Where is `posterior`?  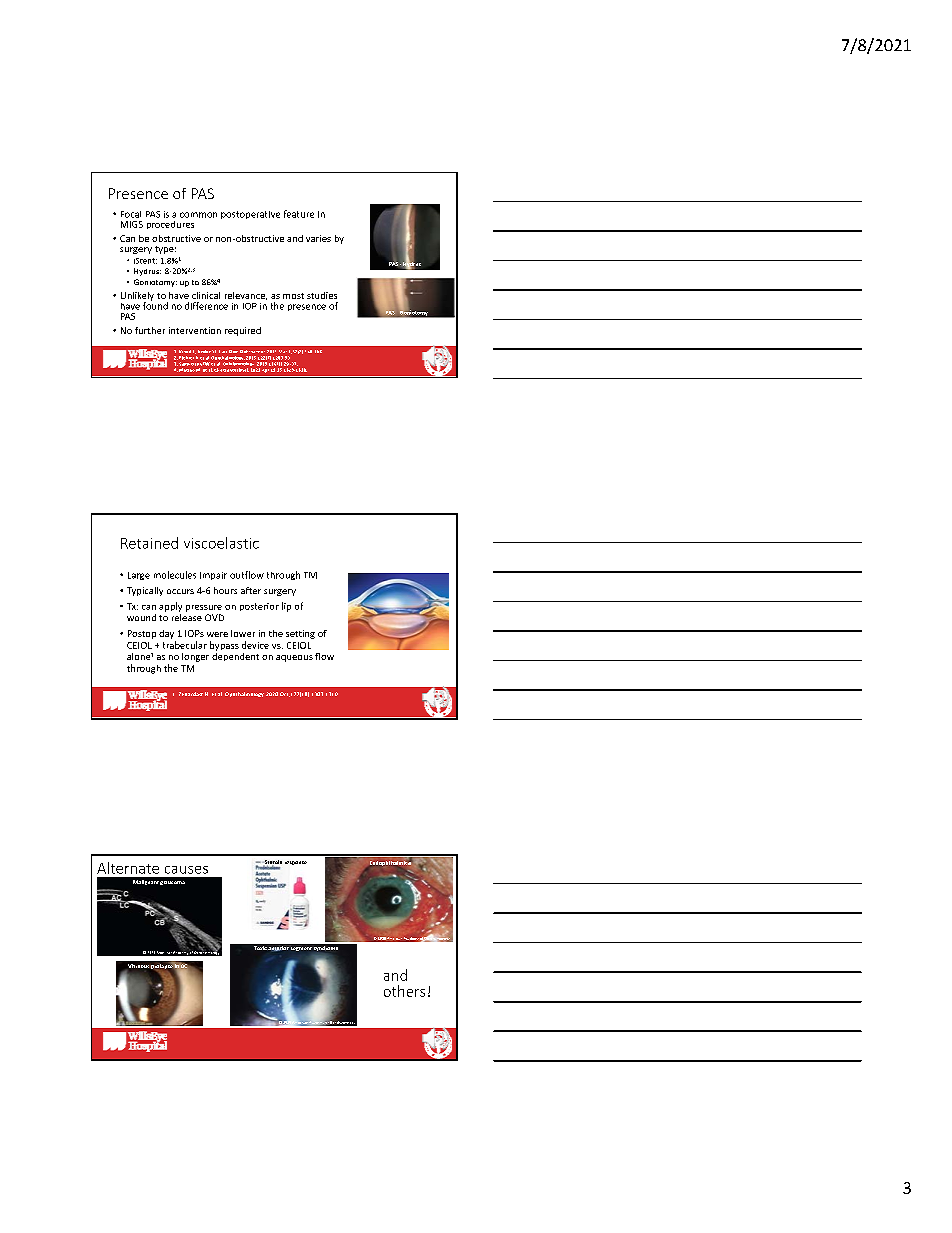
posterior is located at coordinates (259, 607).
